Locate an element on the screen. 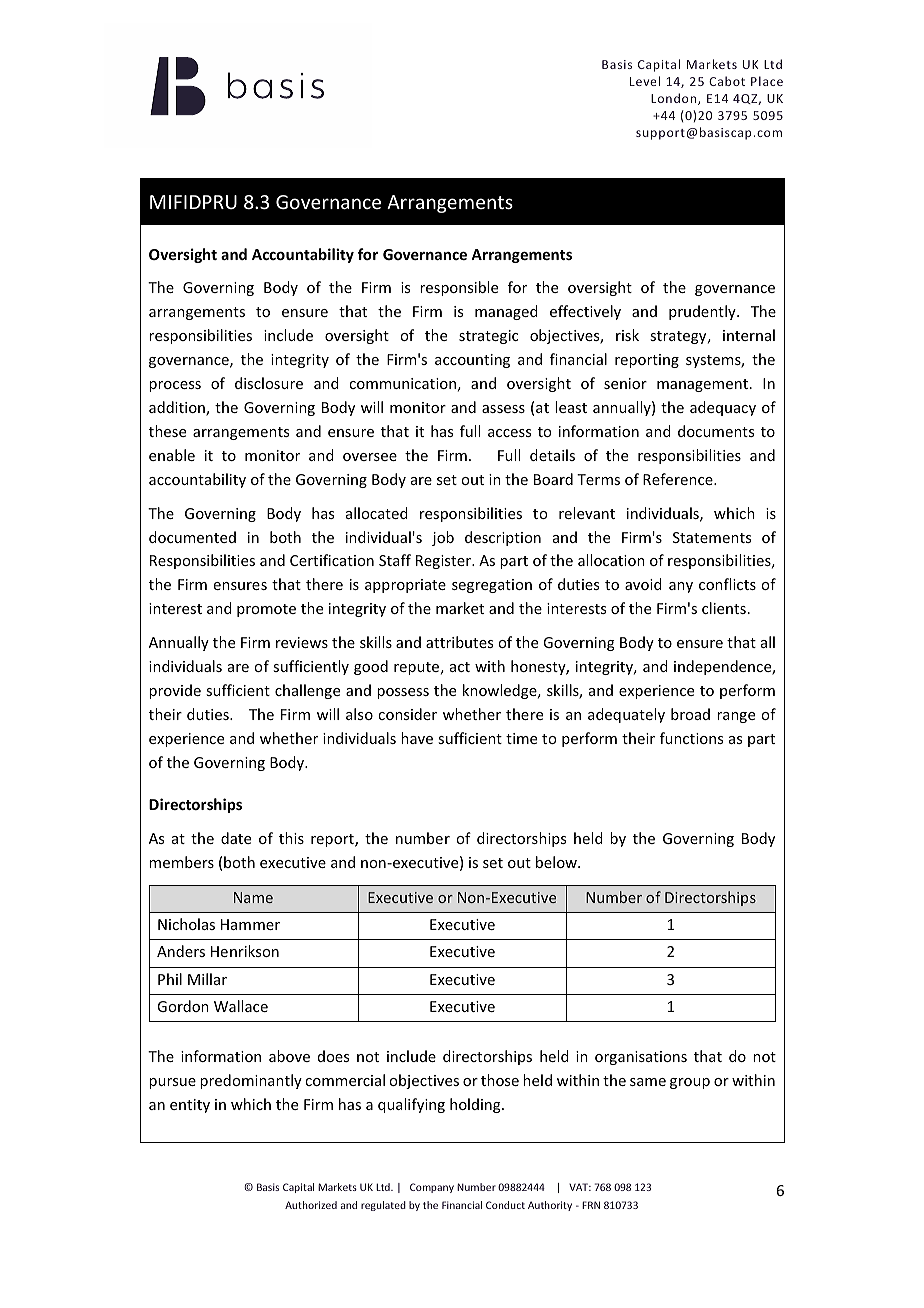 Image resolution: width=924 pixels, height=1308 pixels. documented is located at coordinates (192, 537).
